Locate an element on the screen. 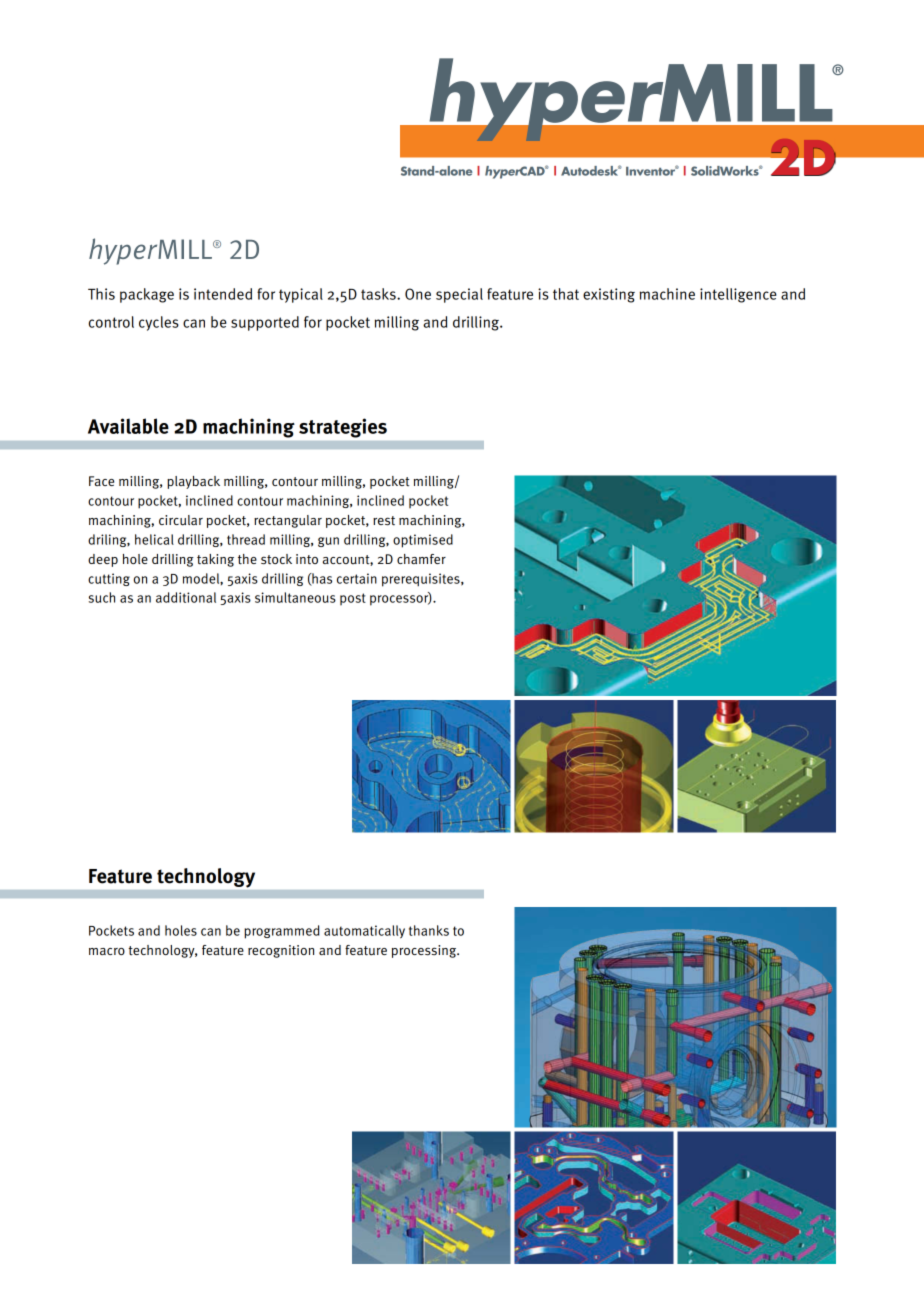  processing is located at coordinates (425, 951).
